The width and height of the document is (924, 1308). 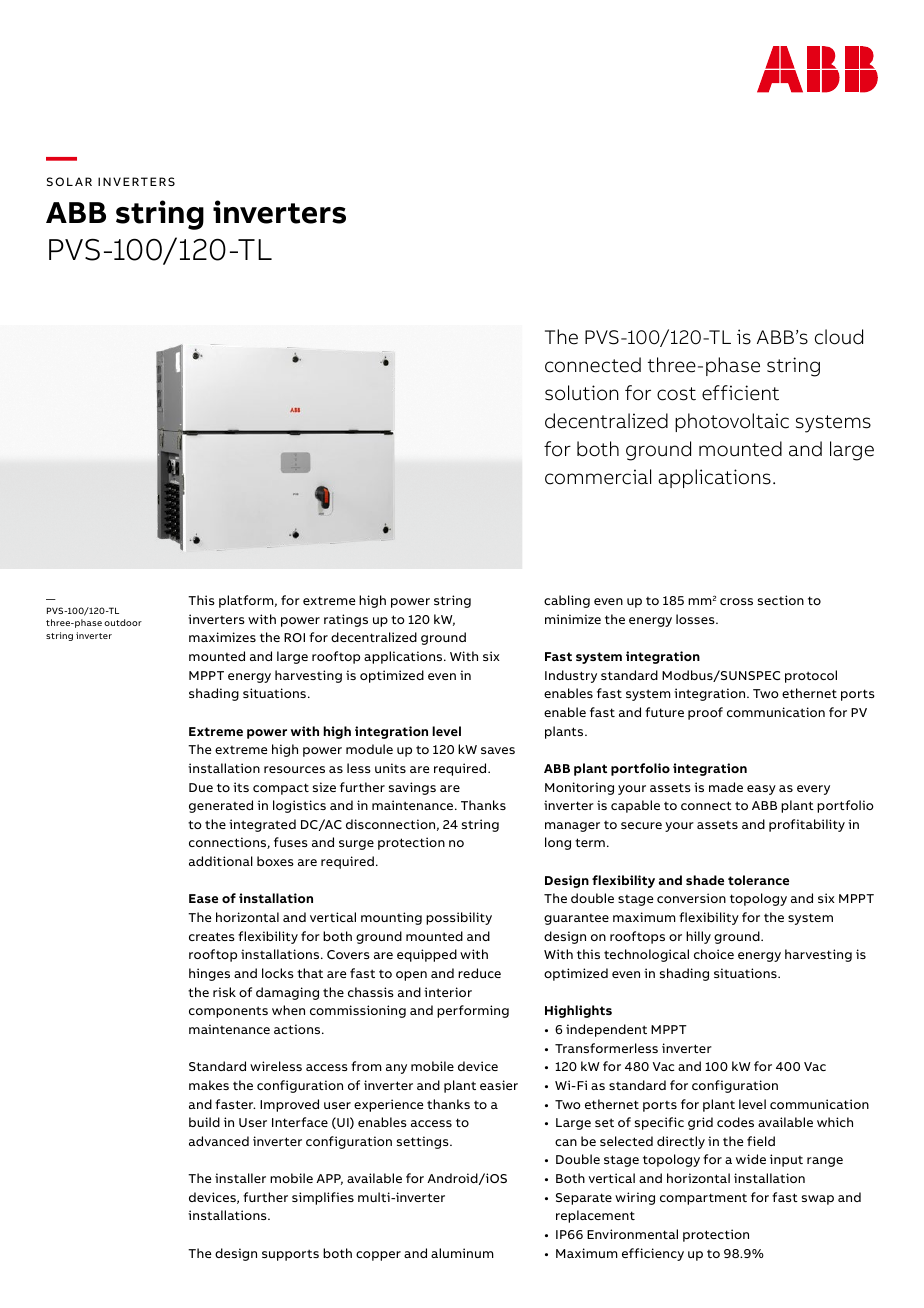 What do you see at coordinates (714, 954) in the document?
I see `choice` at bounding box center [714, 954].
